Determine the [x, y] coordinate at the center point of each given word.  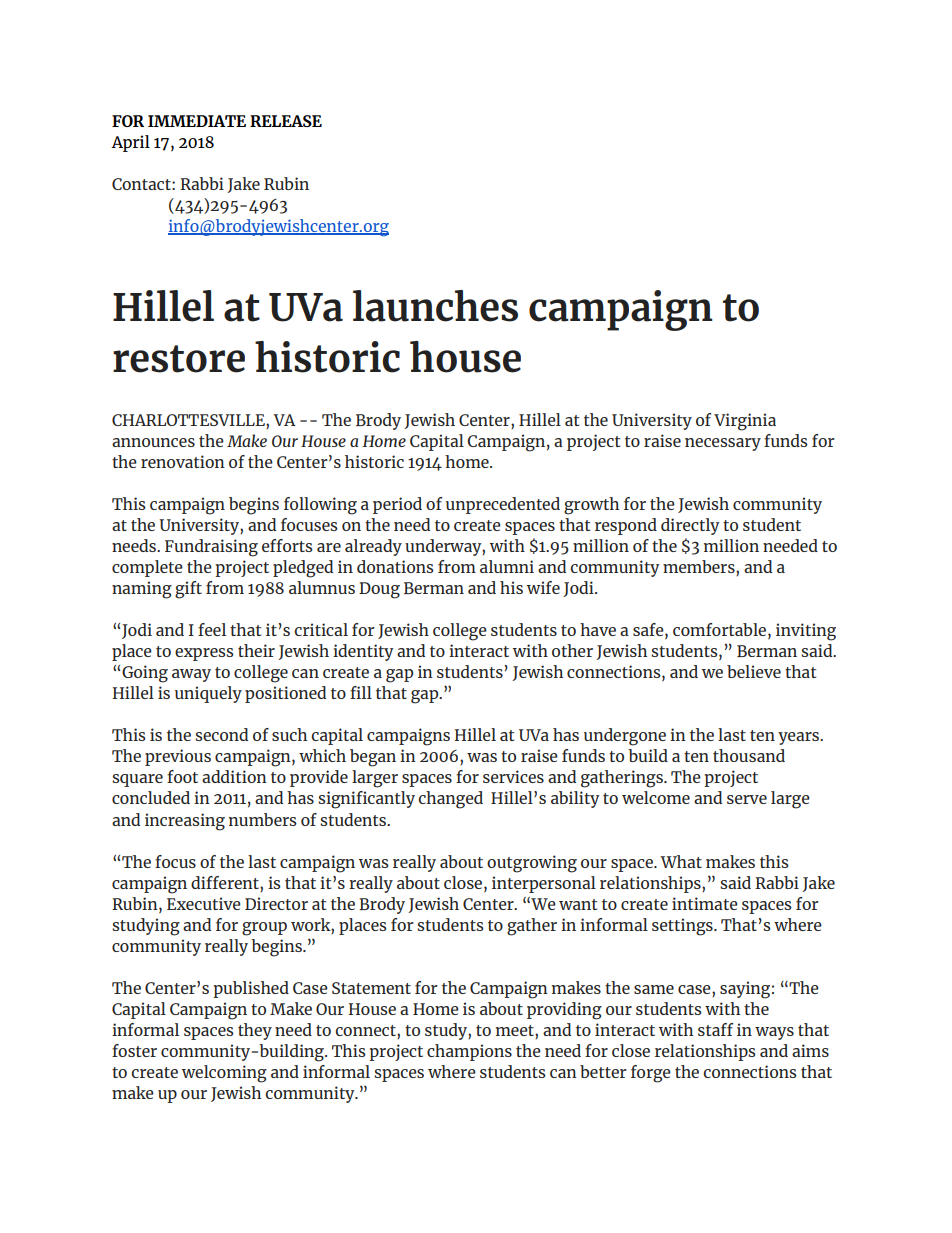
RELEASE [286, 121]
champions [469, 1052]
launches [435, 306]
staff [715, 1029]
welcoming [224, 1074]
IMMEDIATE [197, 121]
